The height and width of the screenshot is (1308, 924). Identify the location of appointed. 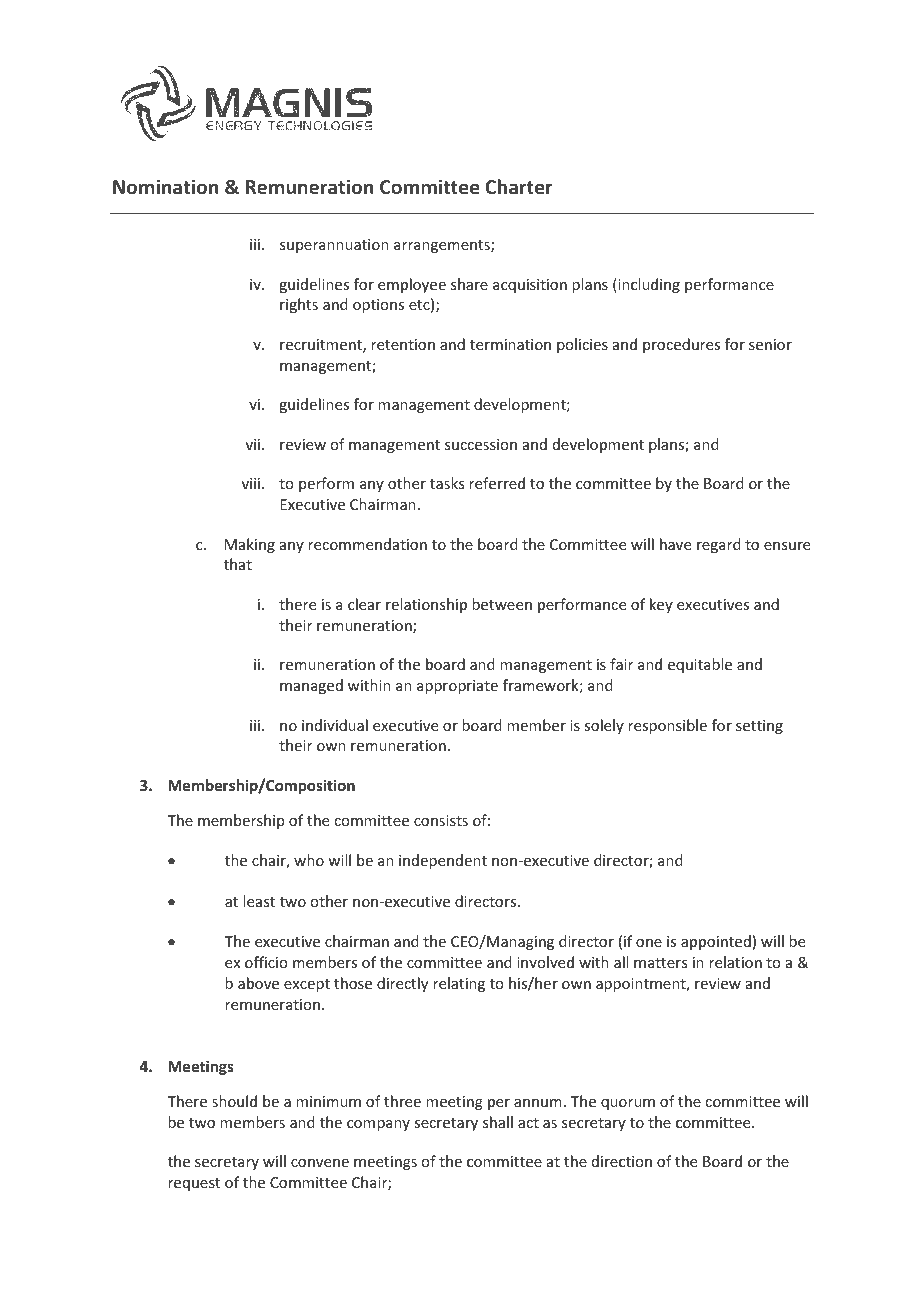
(716, 942).
